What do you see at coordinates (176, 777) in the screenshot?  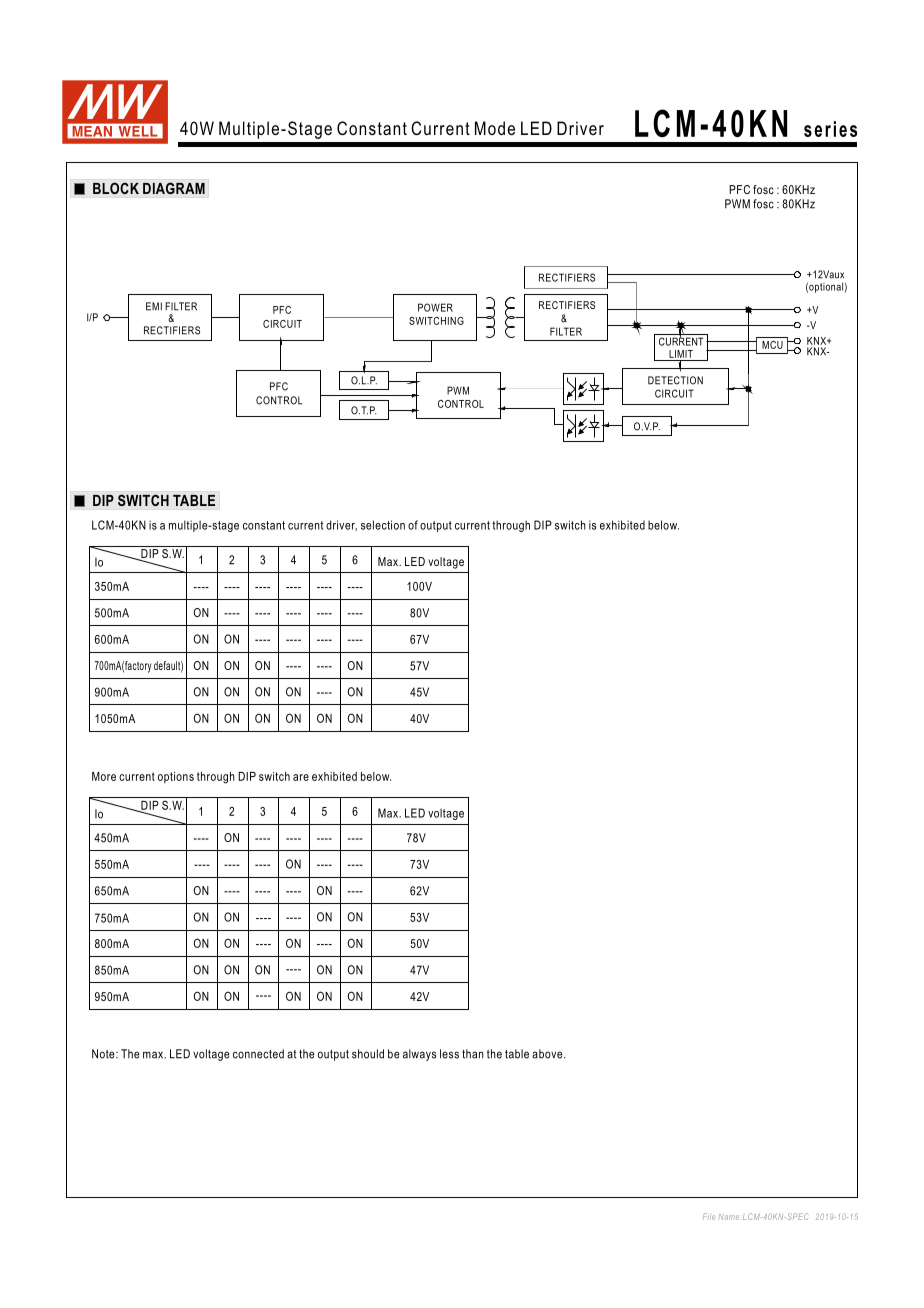 I see `options` at bounding box center [176, 777].
